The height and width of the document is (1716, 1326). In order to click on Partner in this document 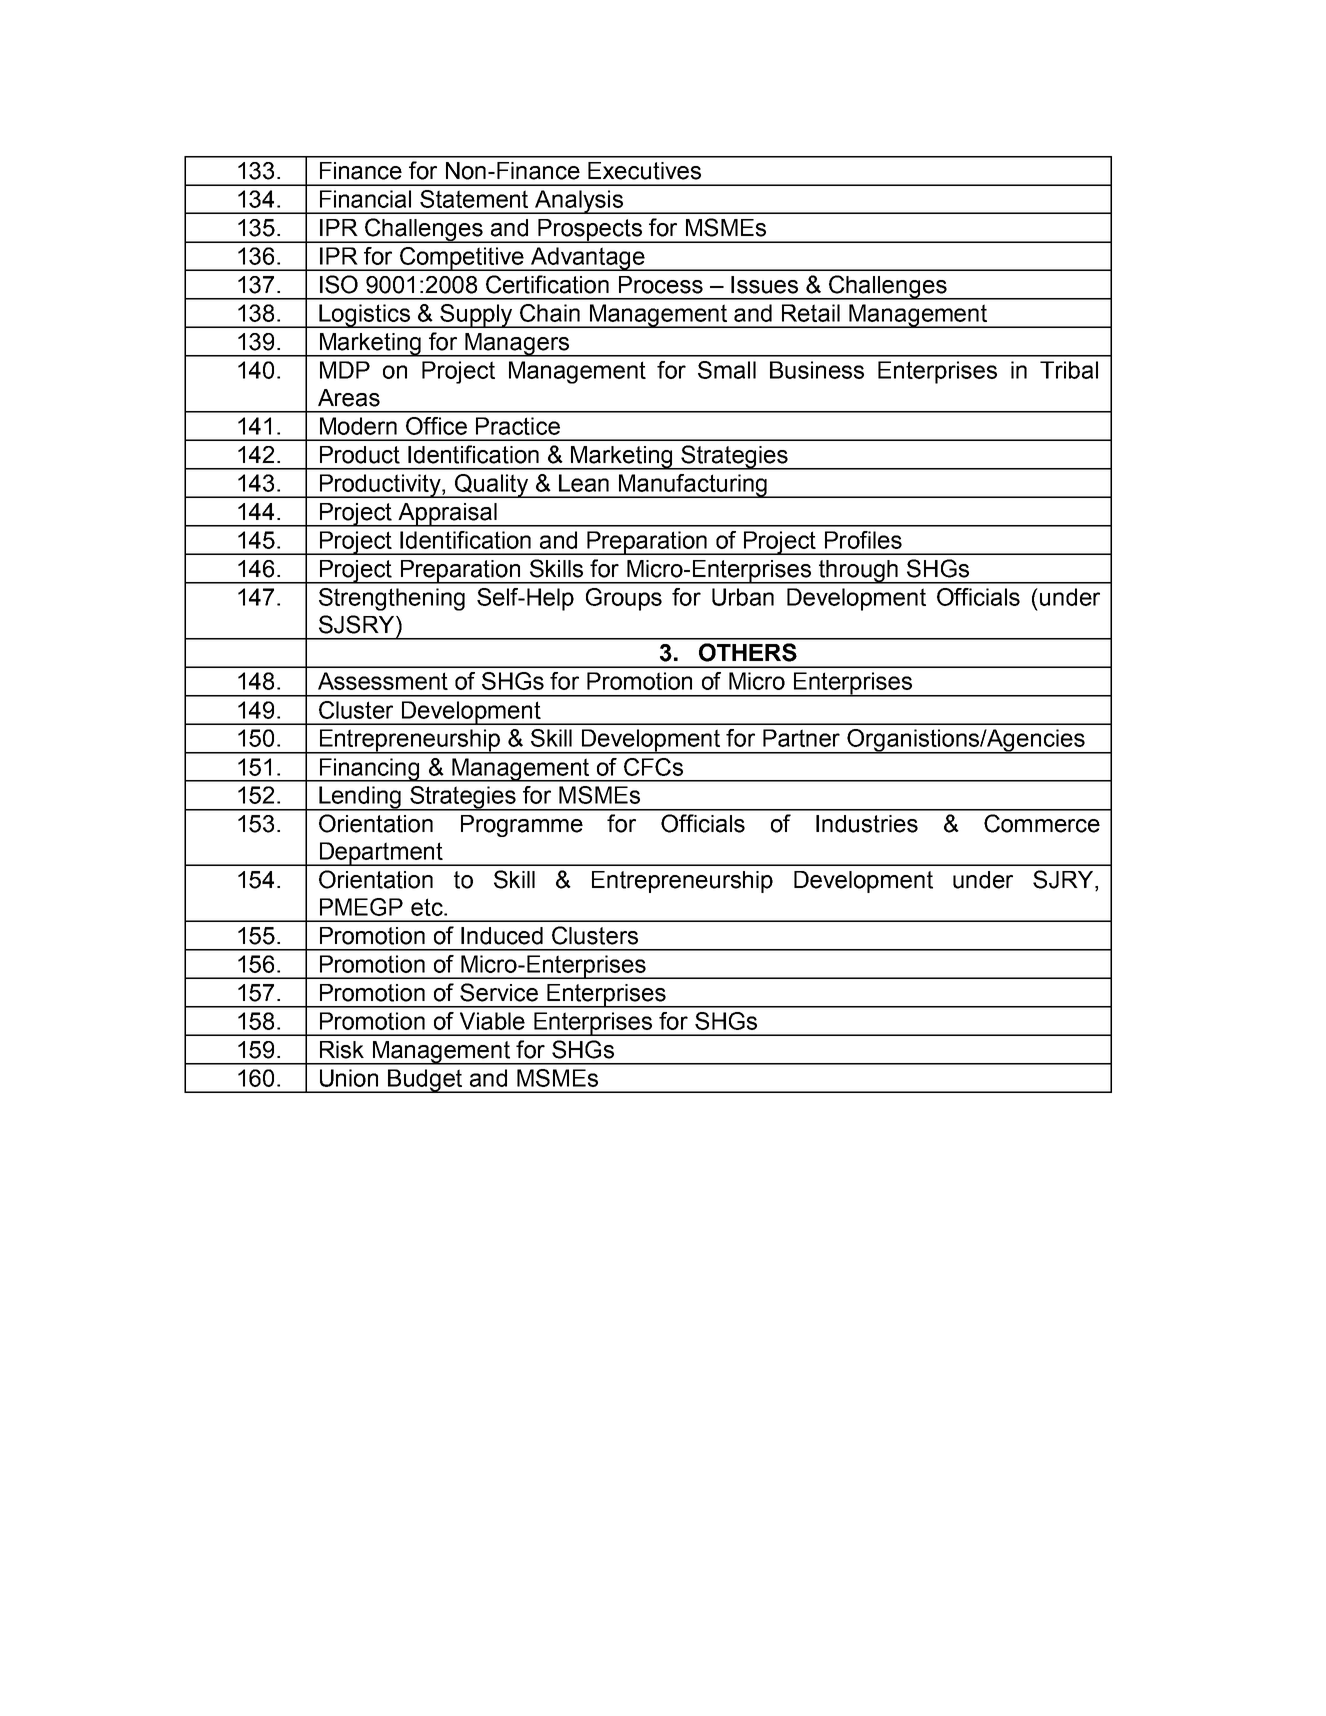, I will do `click(801, 738)`.
